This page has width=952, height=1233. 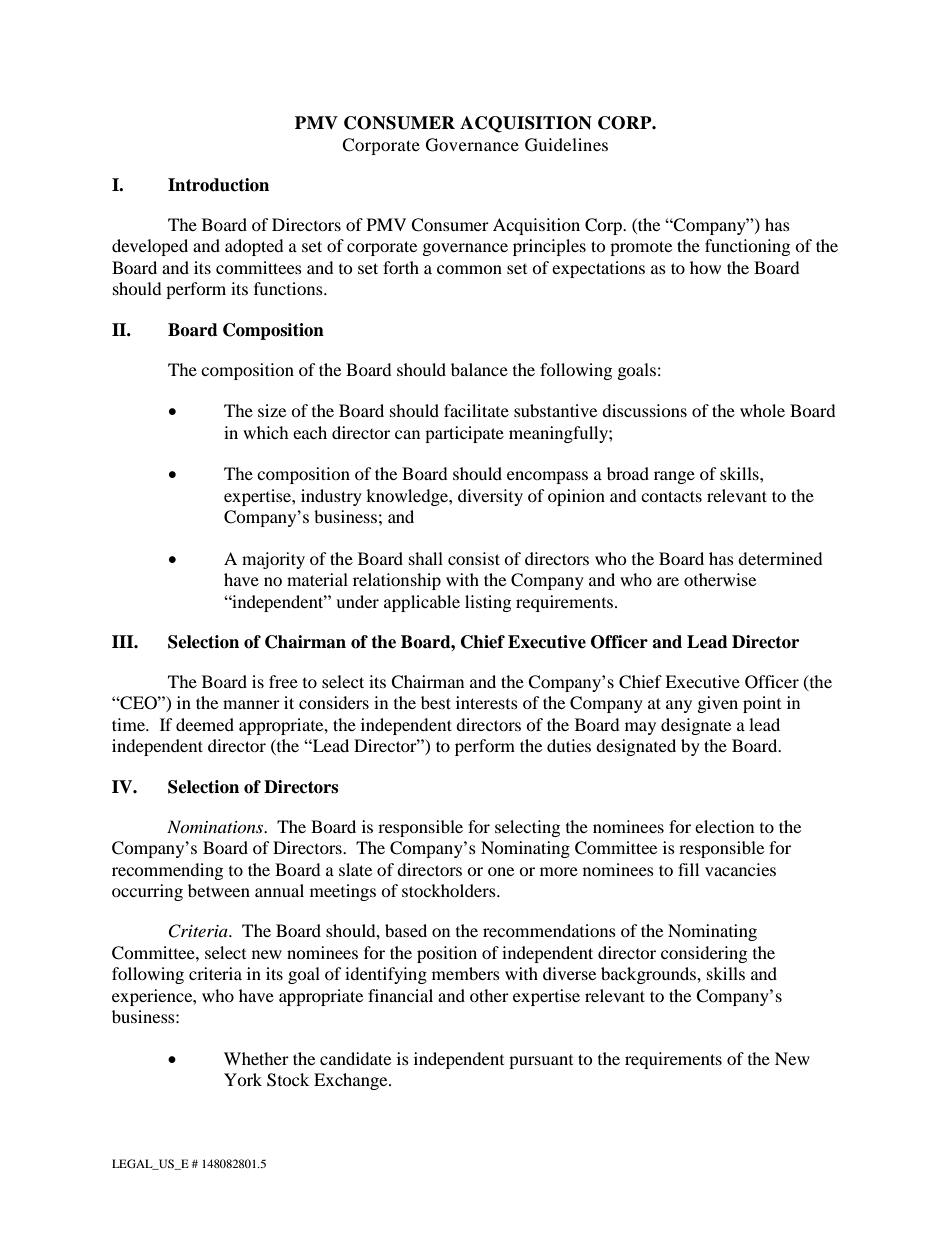 I want to click on pursuant, so click(x=541, y=1062).
